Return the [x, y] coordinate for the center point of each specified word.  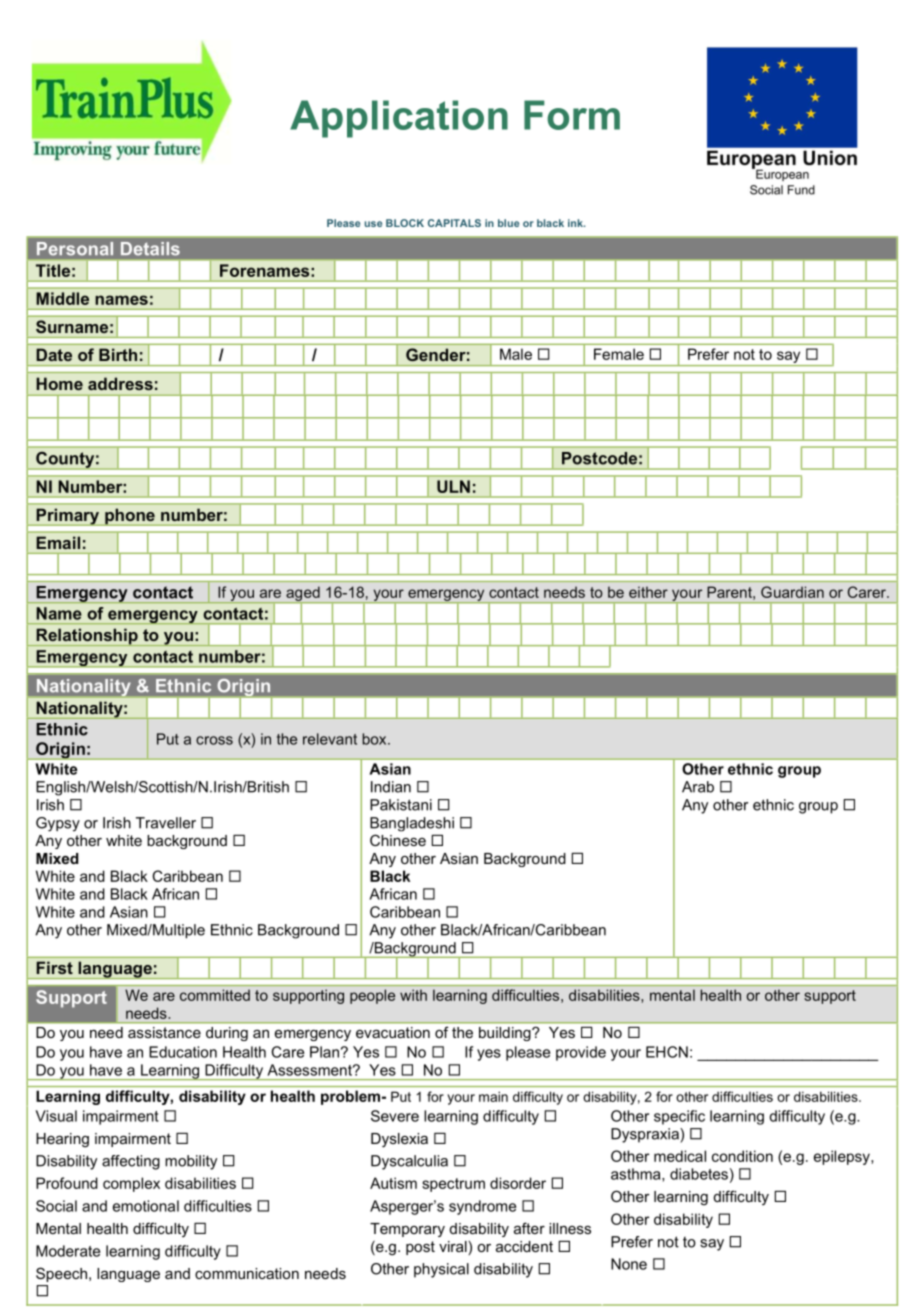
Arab [698, 787]
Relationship [87, 637]
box [375, 739]
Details [150, 248]
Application [399, 119]
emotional [146, 1206]
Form [572, 115]
